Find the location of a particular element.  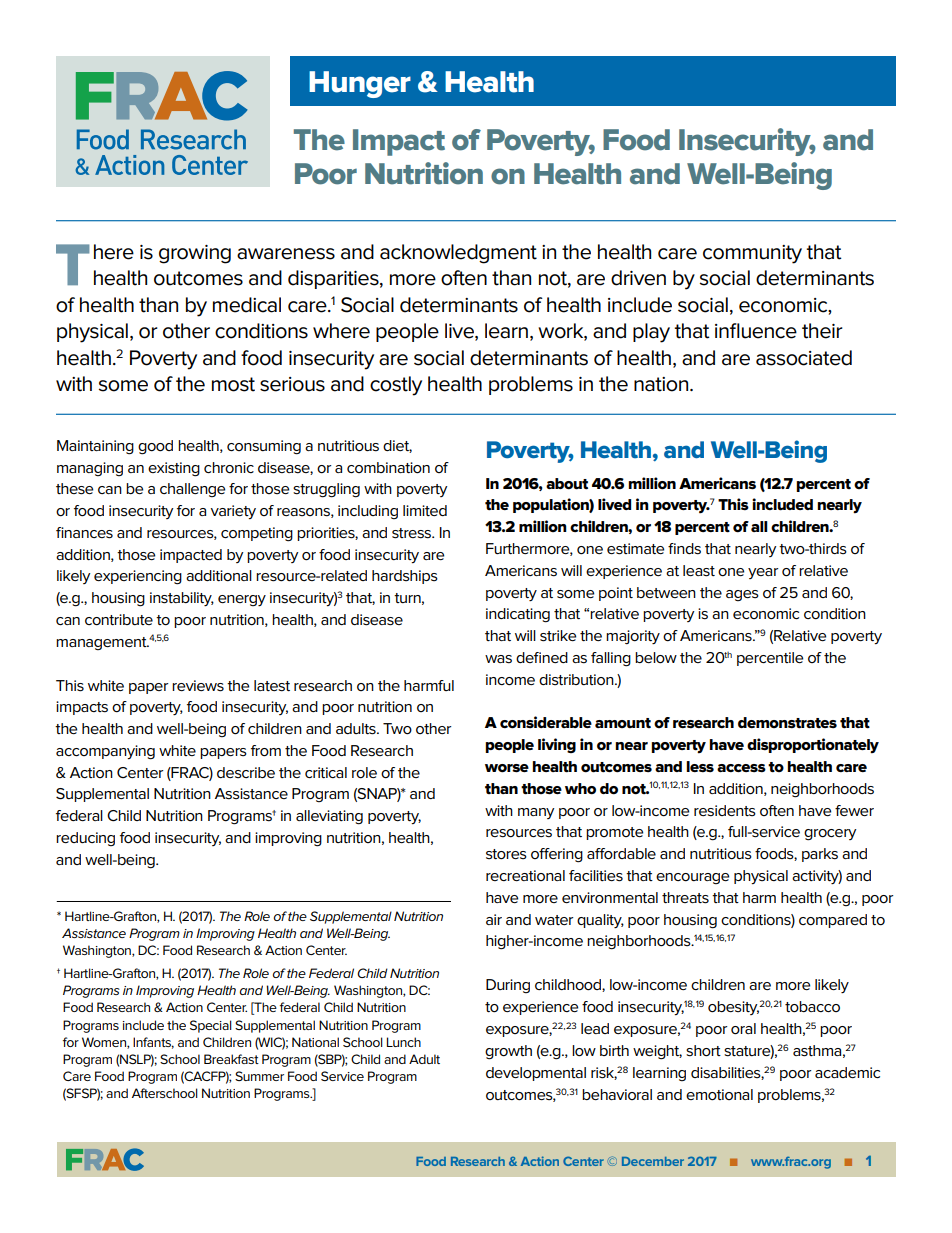

acknowledgment is located at coordinates (458, 254).
